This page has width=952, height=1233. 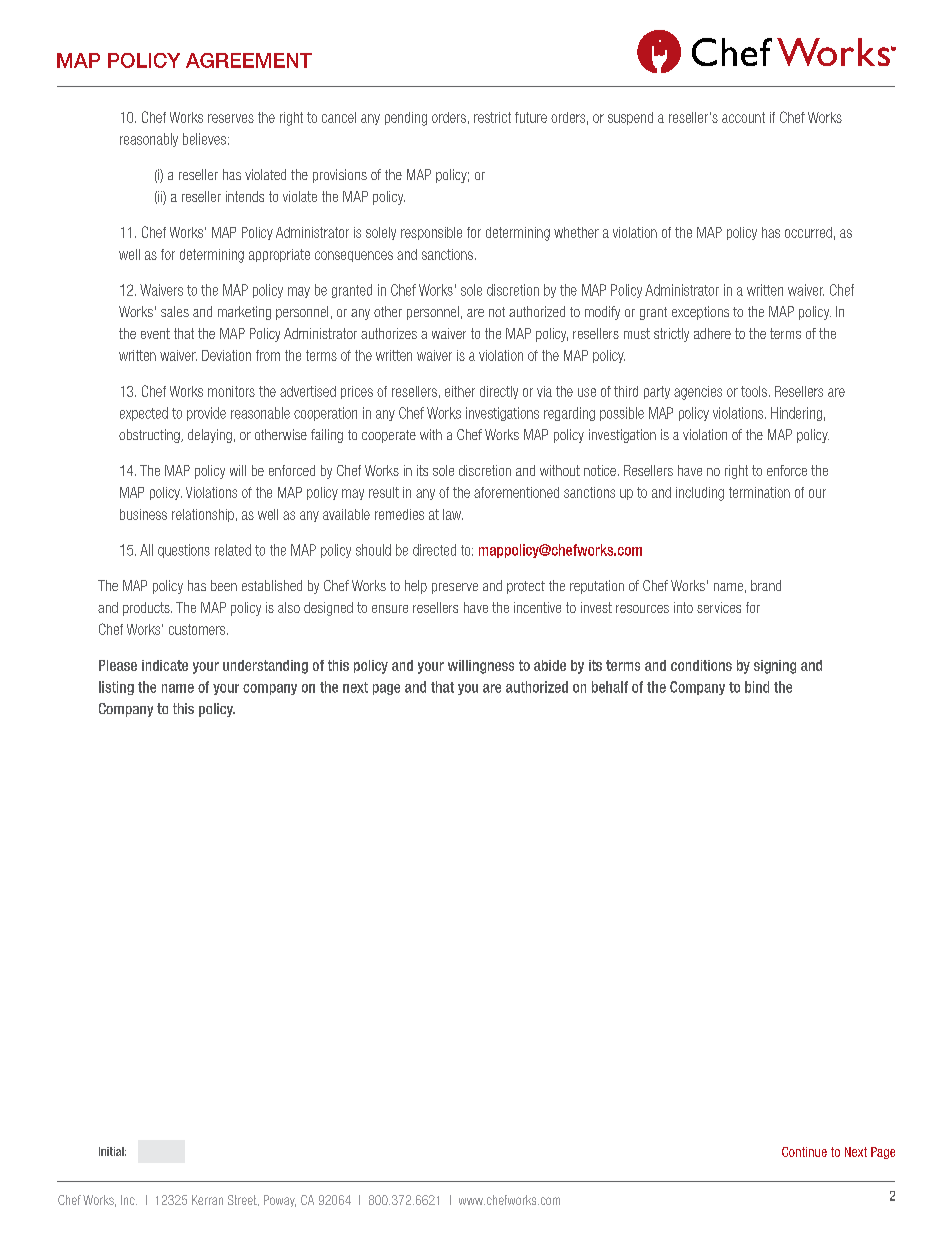 What do you see at coordinates (719, 607) in the page?
I see `services` at bounding box center [719, 607].
